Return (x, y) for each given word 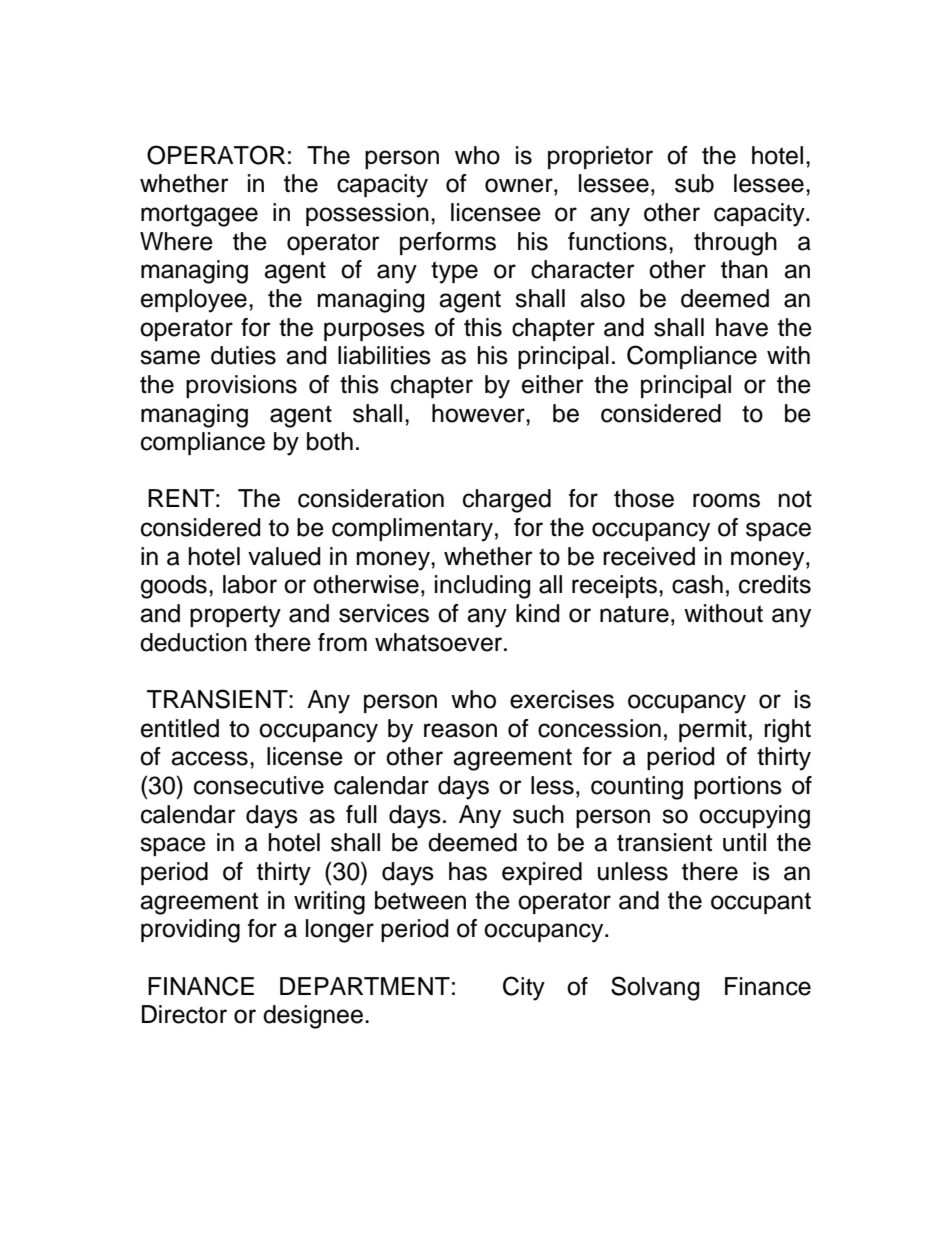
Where (176, 241)
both (330, 441)
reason (460, 730)
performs (448, 243)
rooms (726, 500)
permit (713, 730)
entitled (180, 728)
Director (184, 1014)
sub (694, 183)
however (479, 413)
